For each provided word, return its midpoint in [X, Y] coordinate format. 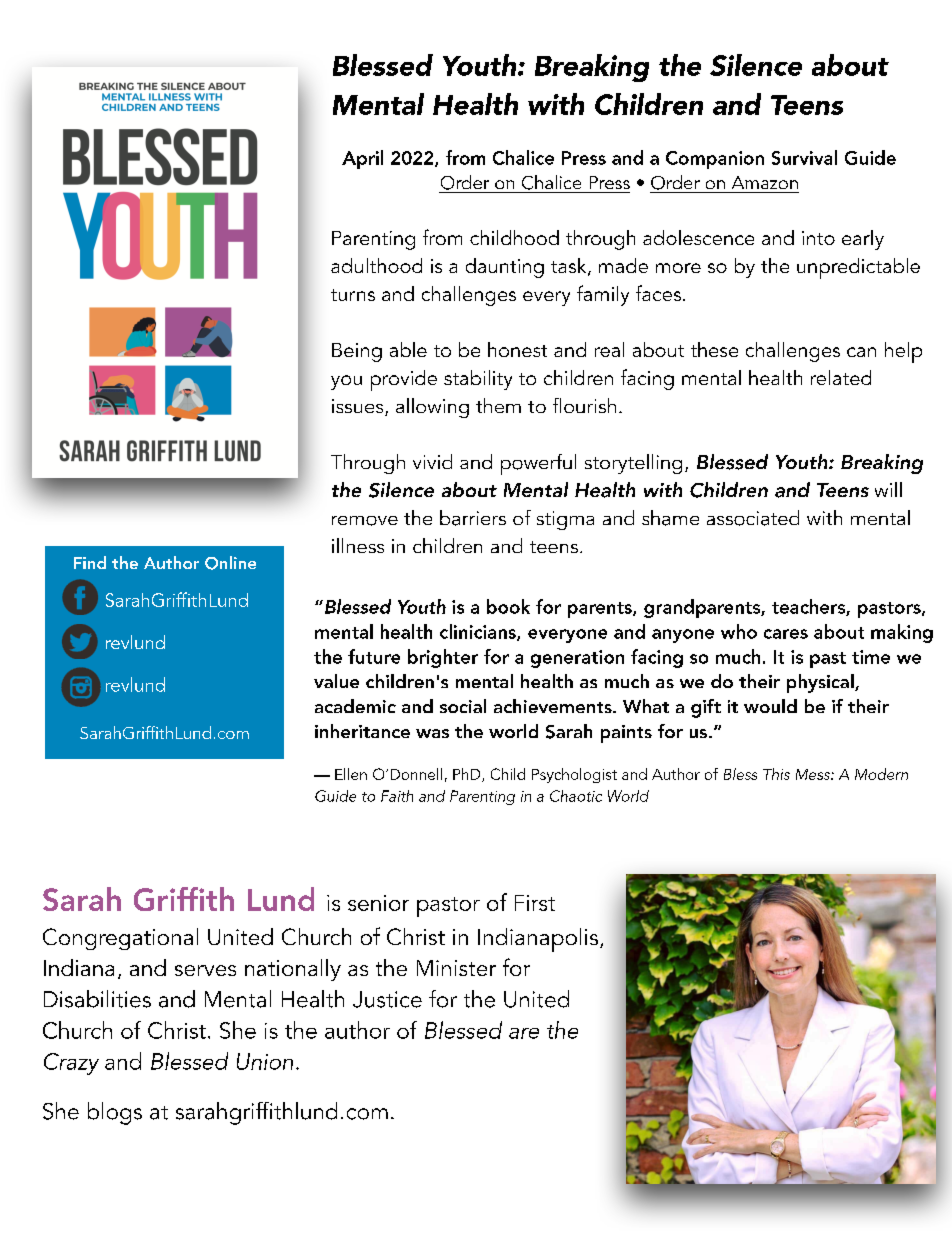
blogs [115, 1113]
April [362, 159]
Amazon [765, 182]
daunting [505, 268]
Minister [456, 968]
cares [786, 634]
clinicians [479, 632]
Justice [387, 999]
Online [230, 563]
